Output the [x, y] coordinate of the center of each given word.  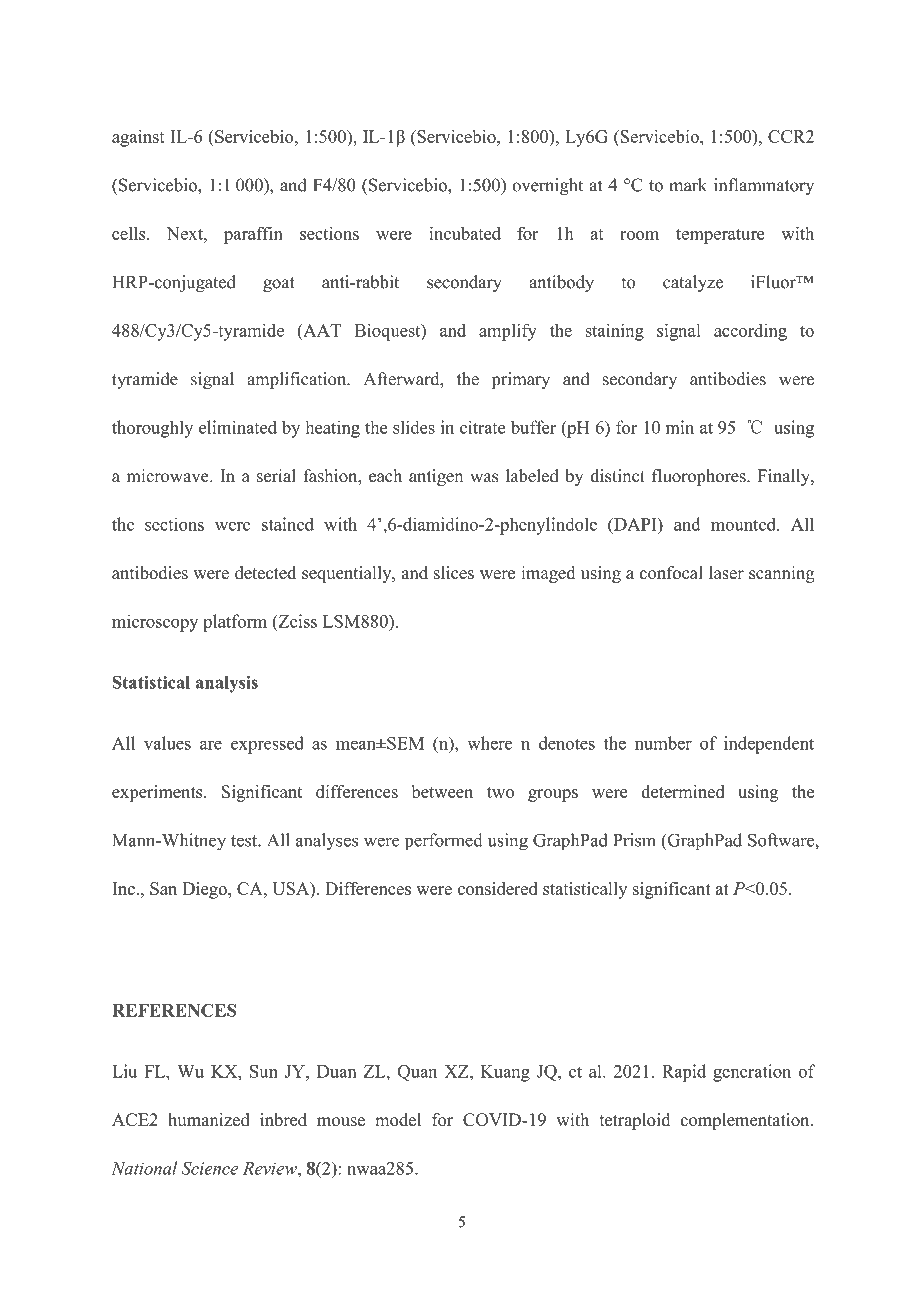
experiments [158, 793]
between [442, 791]
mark [688, 185]
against [138, 138]
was [484, 478]
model [398, 1120]
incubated [465, 233]
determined [682, 791]
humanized [209, 1120]
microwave [168, 476]
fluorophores [700, 477]
